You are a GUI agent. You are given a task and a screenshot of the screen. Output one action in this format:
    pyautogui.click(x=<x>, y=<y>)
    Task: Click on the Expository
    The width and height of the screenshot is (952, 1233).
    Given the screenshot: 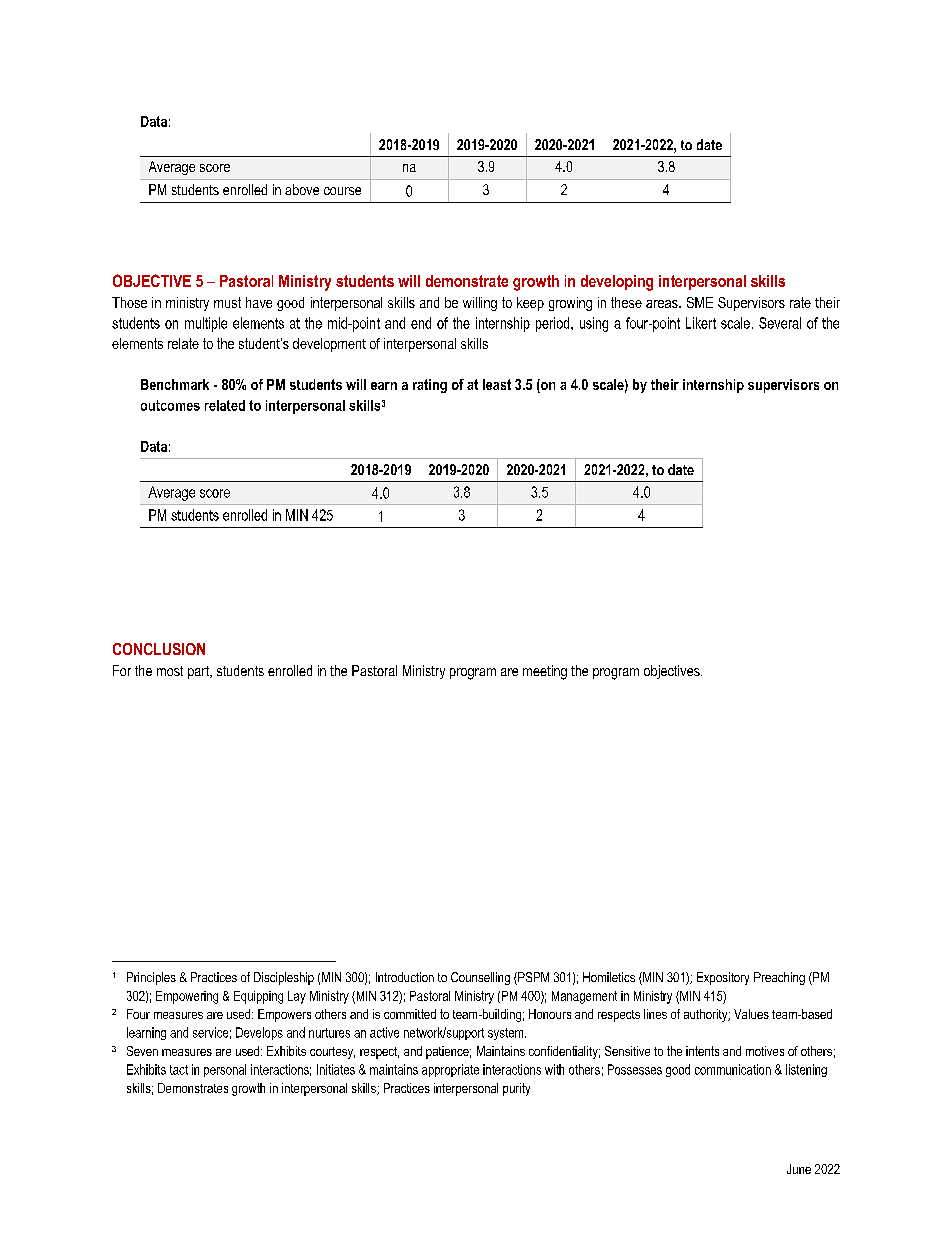 What is the action you would take?
    pyautogui.click(x=723, y=978)
